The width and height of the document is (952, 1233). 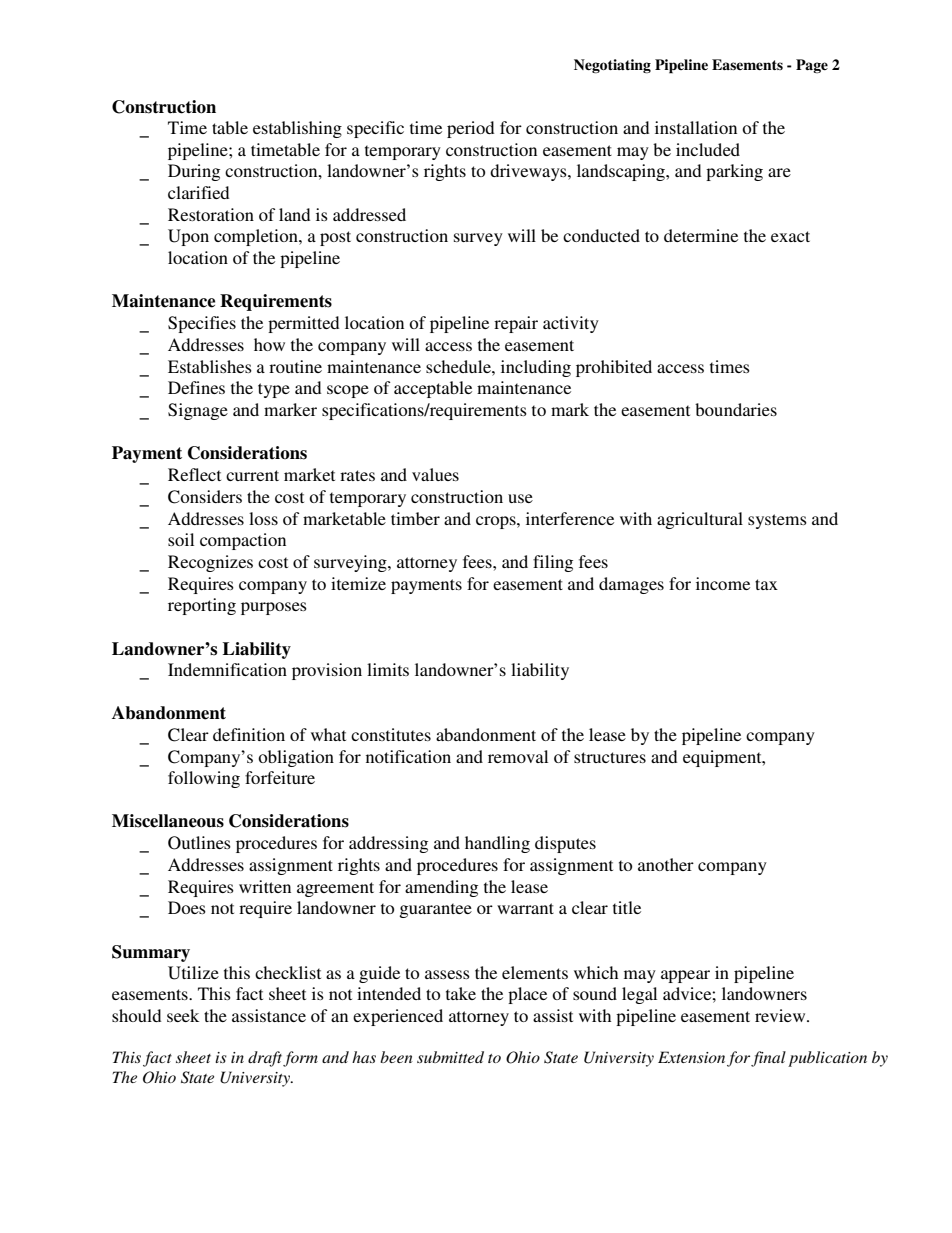 What do you see at coordinates (736, 409) in the document?
I see `boundaries` at bounding box center [736, 409].
